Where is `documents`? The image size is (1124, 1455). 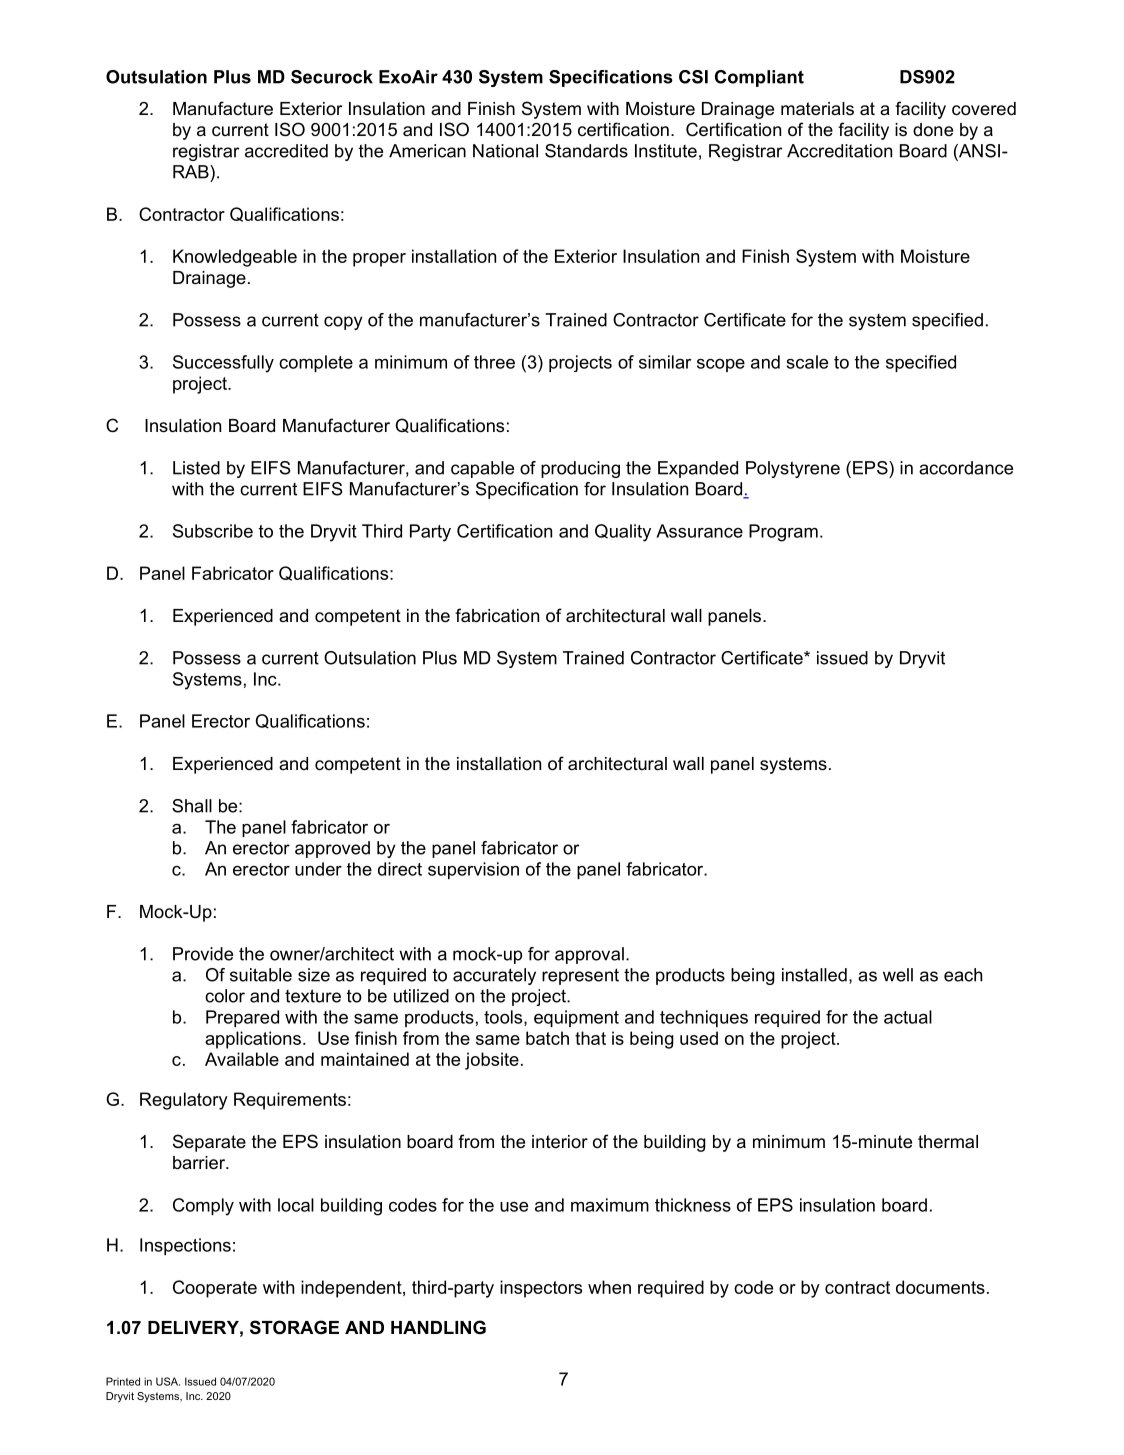
documents is located at coordinates (940, 1287).
